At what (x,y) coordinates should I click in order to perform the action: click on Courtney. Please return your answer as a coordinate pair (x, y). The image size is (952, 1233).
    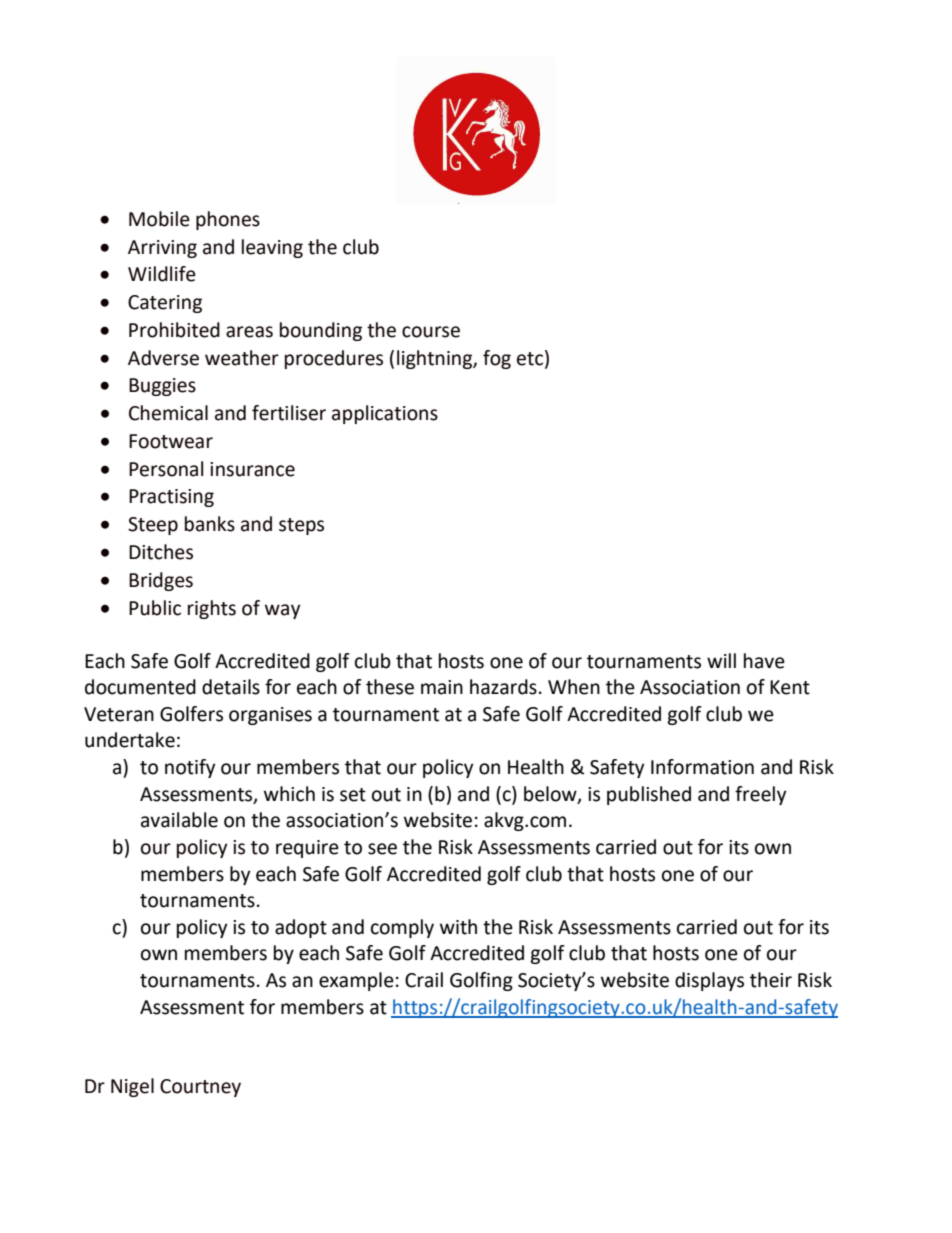
    Looking at the image, I should click on (200, 1088).
